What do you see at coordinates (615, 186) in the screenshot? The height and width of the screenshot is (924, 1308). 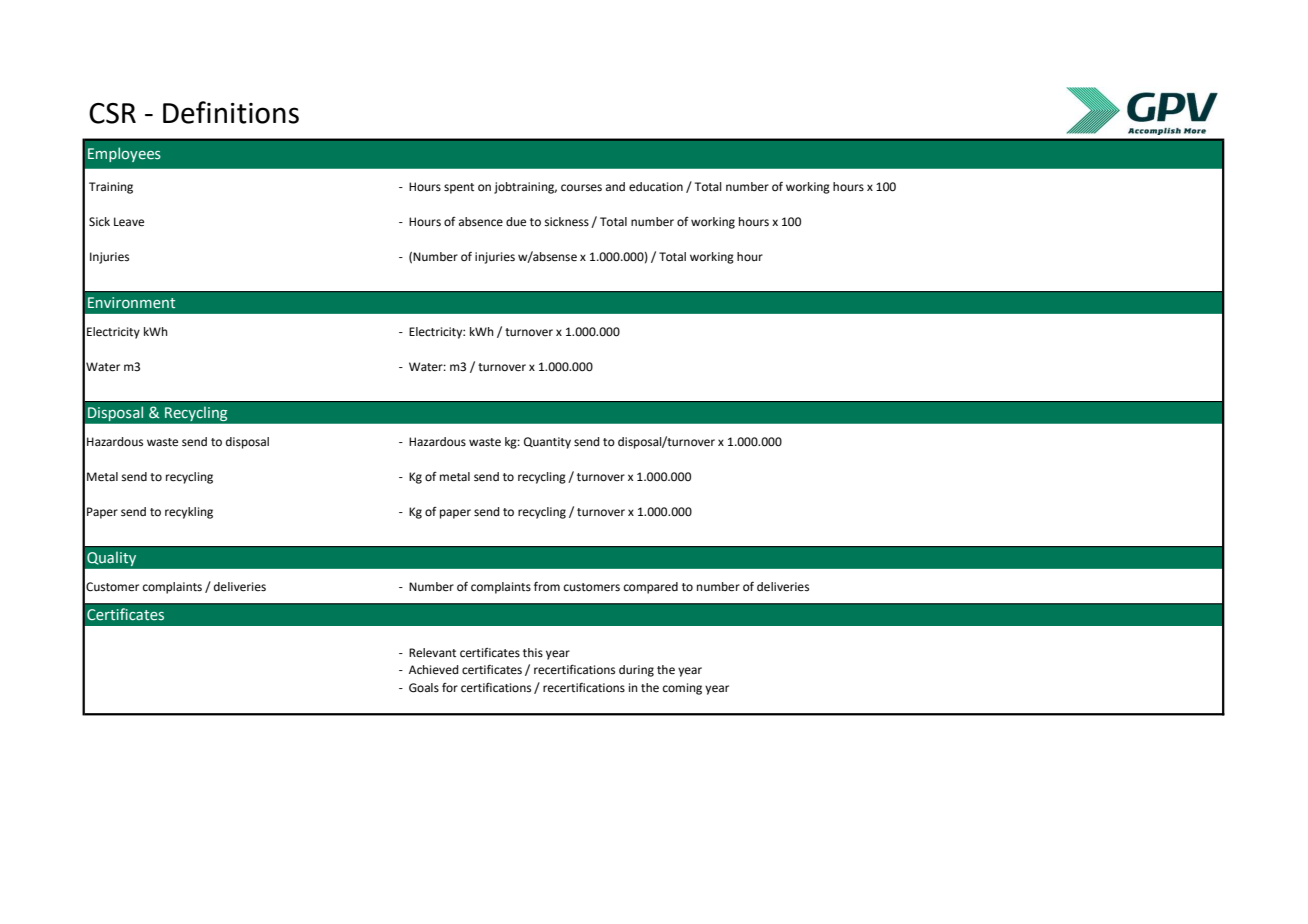 I see `and` at bounding box center [615, 186].
